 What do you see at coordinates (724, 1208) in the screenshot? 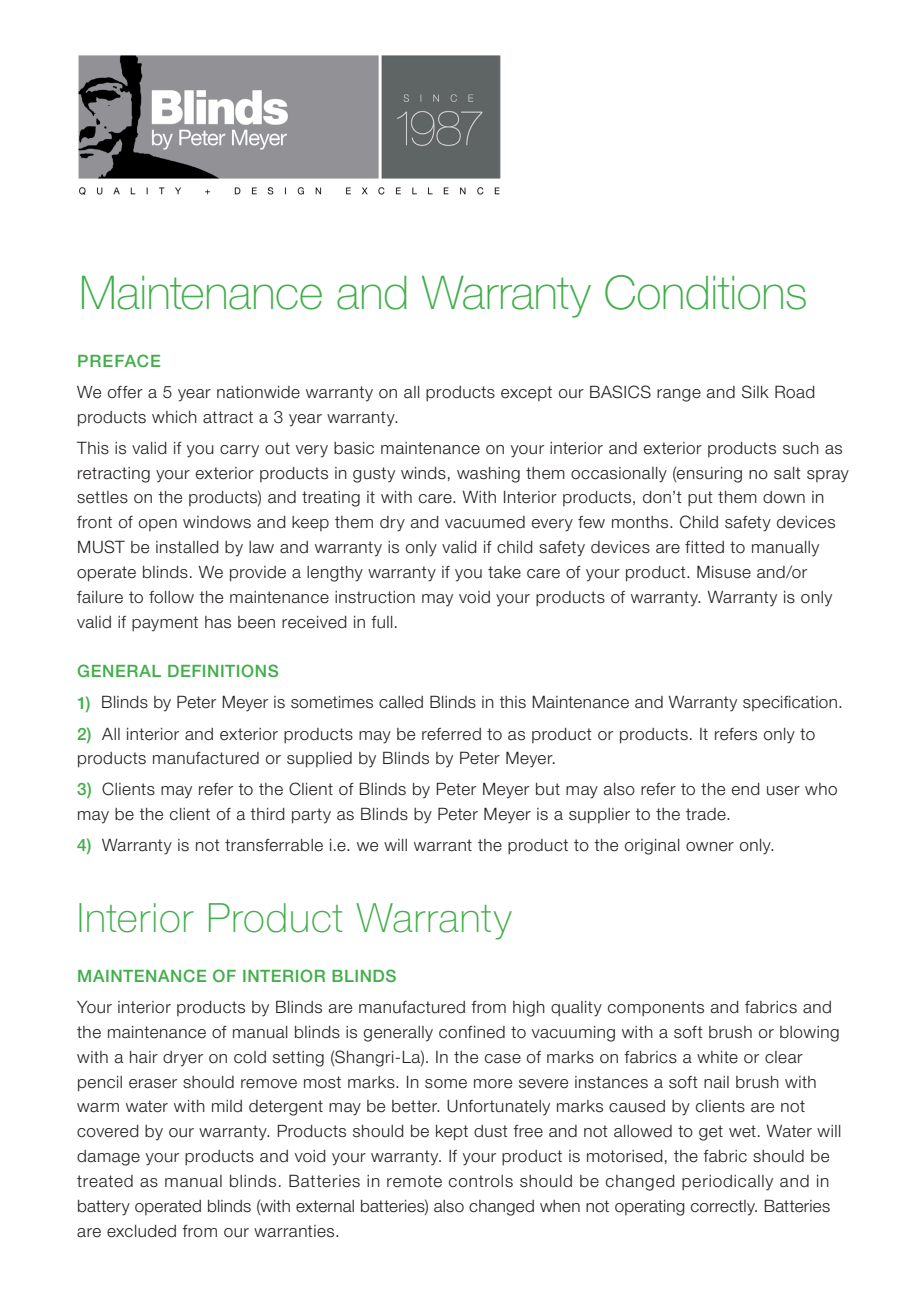
I see `correctly` at bounding box center [724, 1208].
